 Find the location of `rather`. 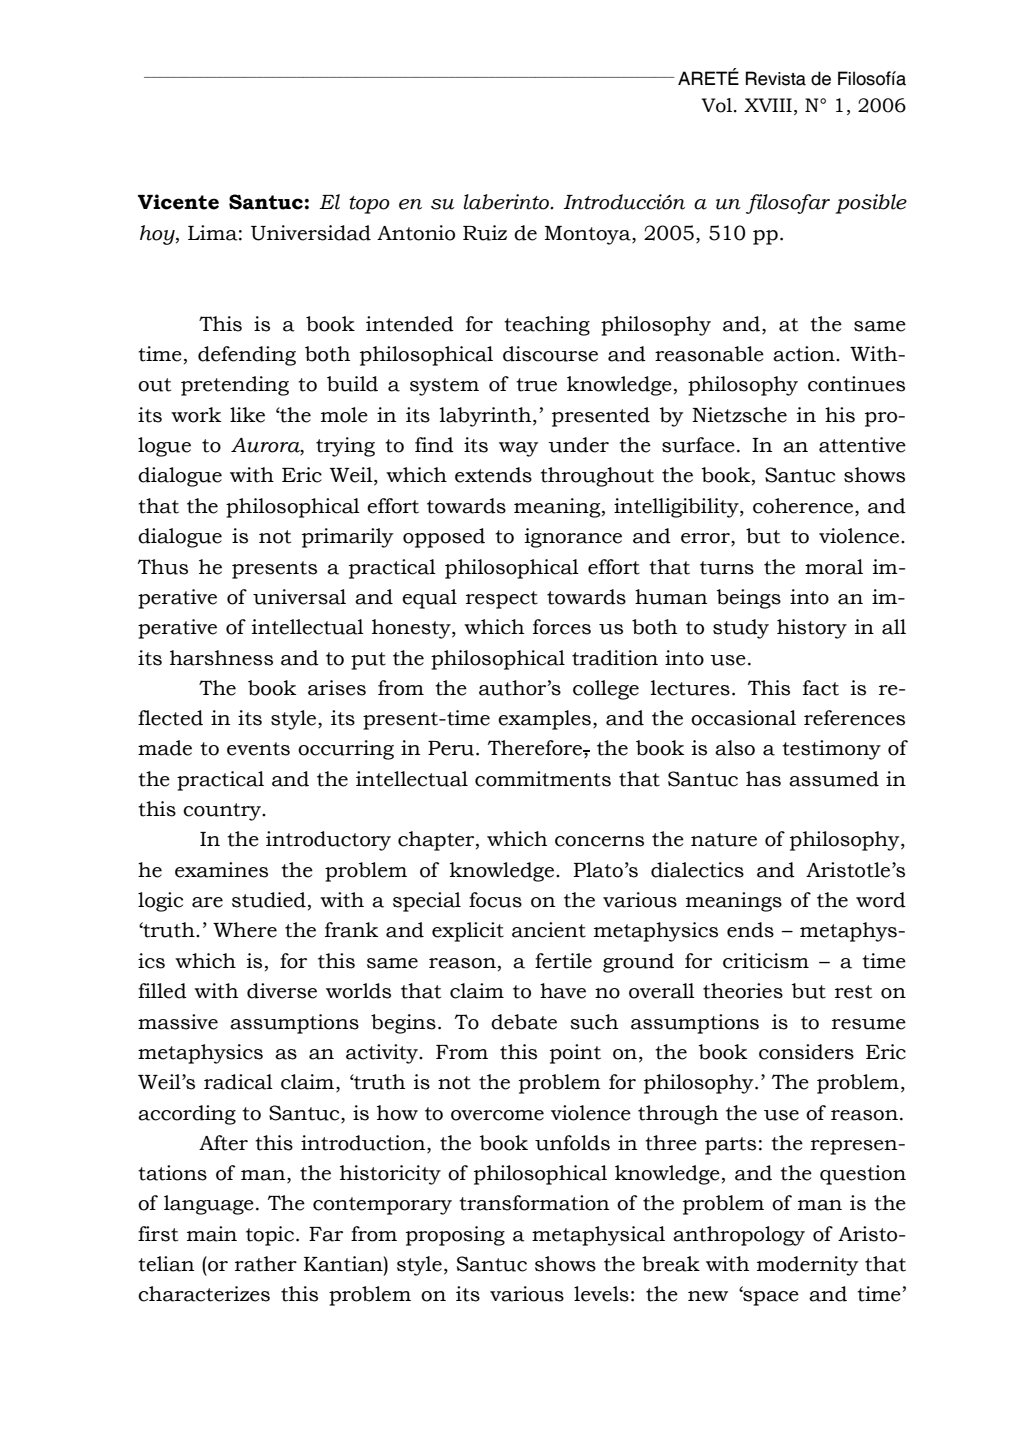

rather is located at coordinates (266, 1264).
